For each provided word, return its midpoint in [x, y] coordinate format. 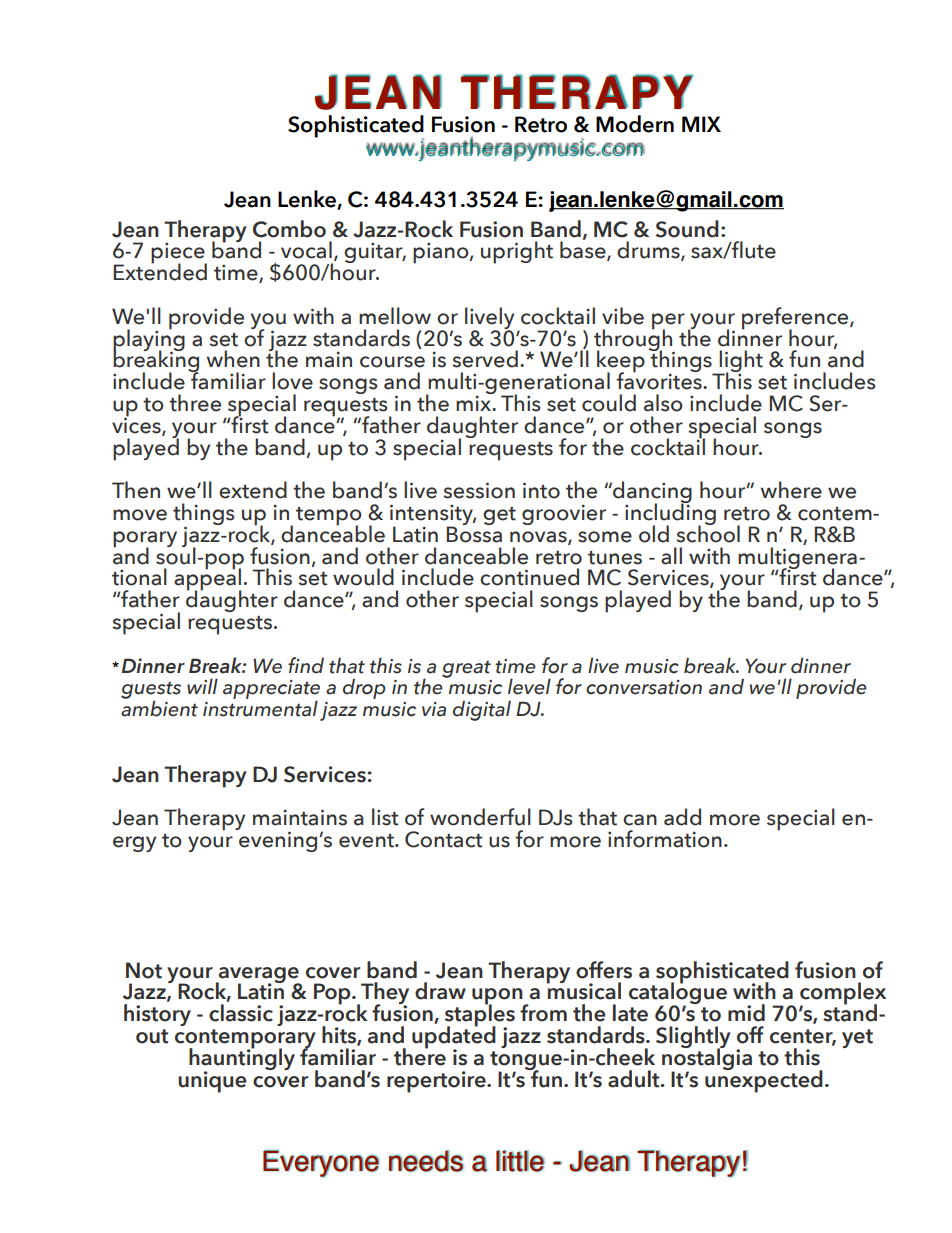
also [663, 403]
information [665, 839]
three [195, 403]
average [258, 976]
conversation [644, 687]
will [202, 686]
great [466, 669]
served [485, 359]
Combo [289, 229]
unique [212, 1082]
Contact [444, 839]
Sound [687, 229]
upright [517, 252]
